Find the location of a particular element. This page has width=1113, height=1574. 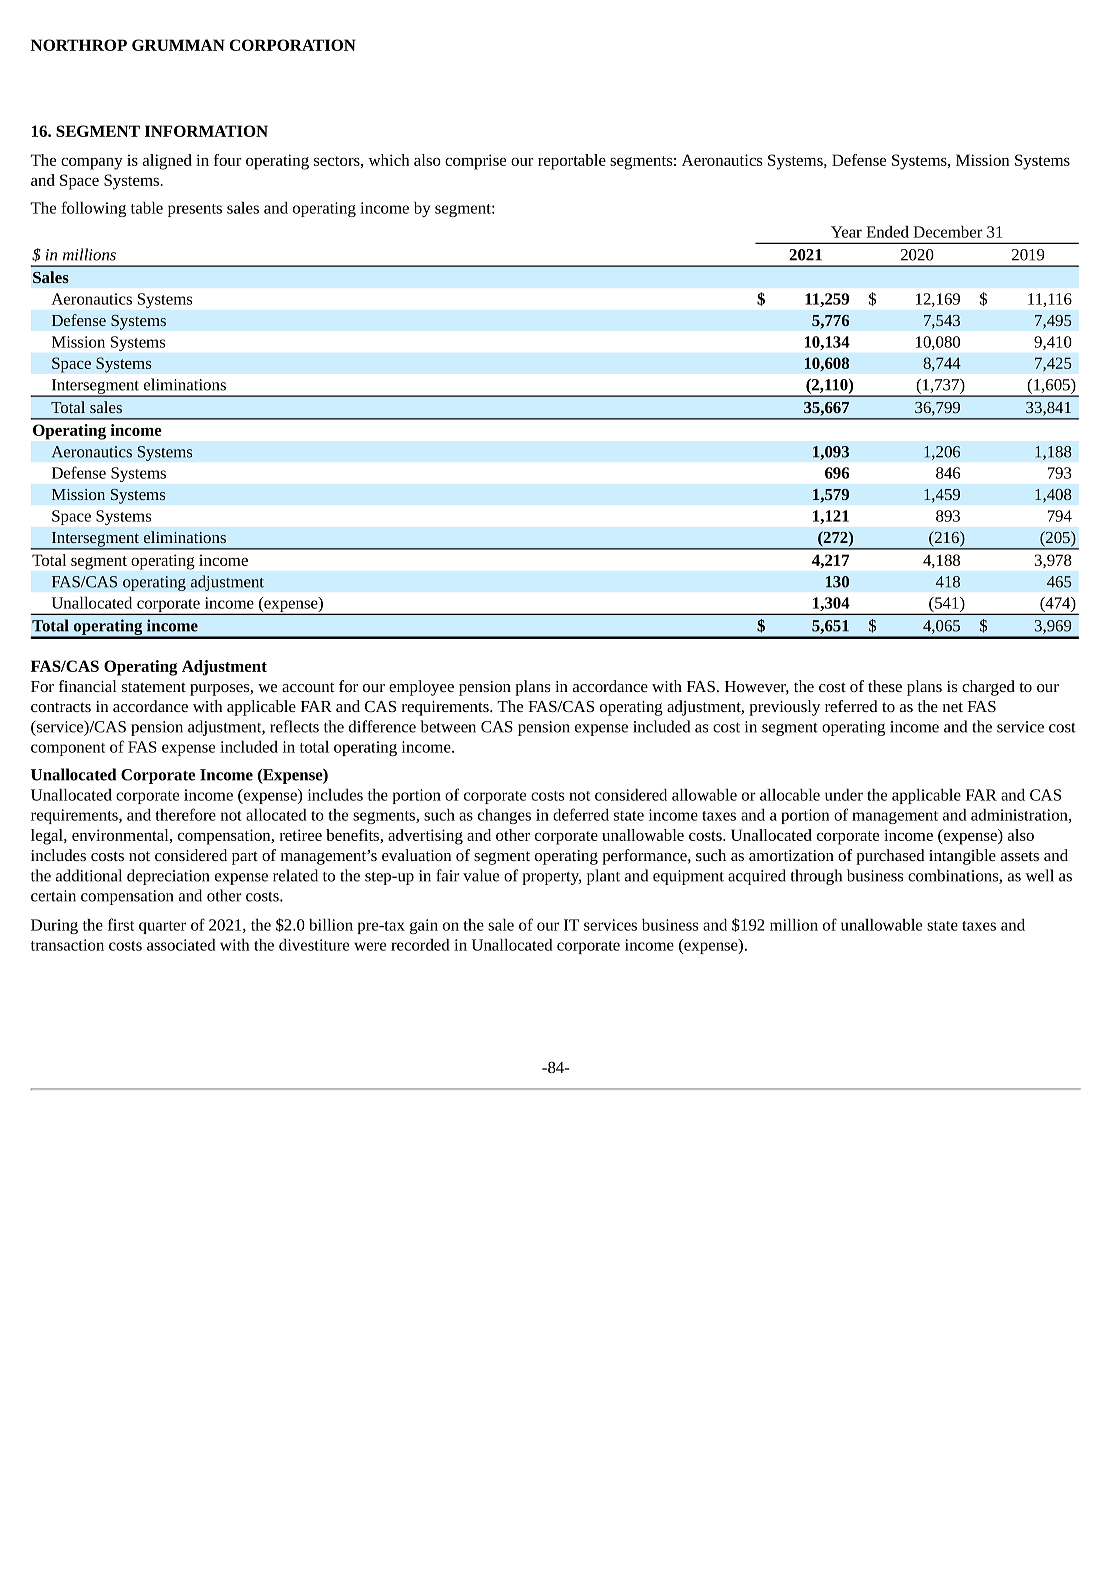

Year is located at coordinates (846, 232).
